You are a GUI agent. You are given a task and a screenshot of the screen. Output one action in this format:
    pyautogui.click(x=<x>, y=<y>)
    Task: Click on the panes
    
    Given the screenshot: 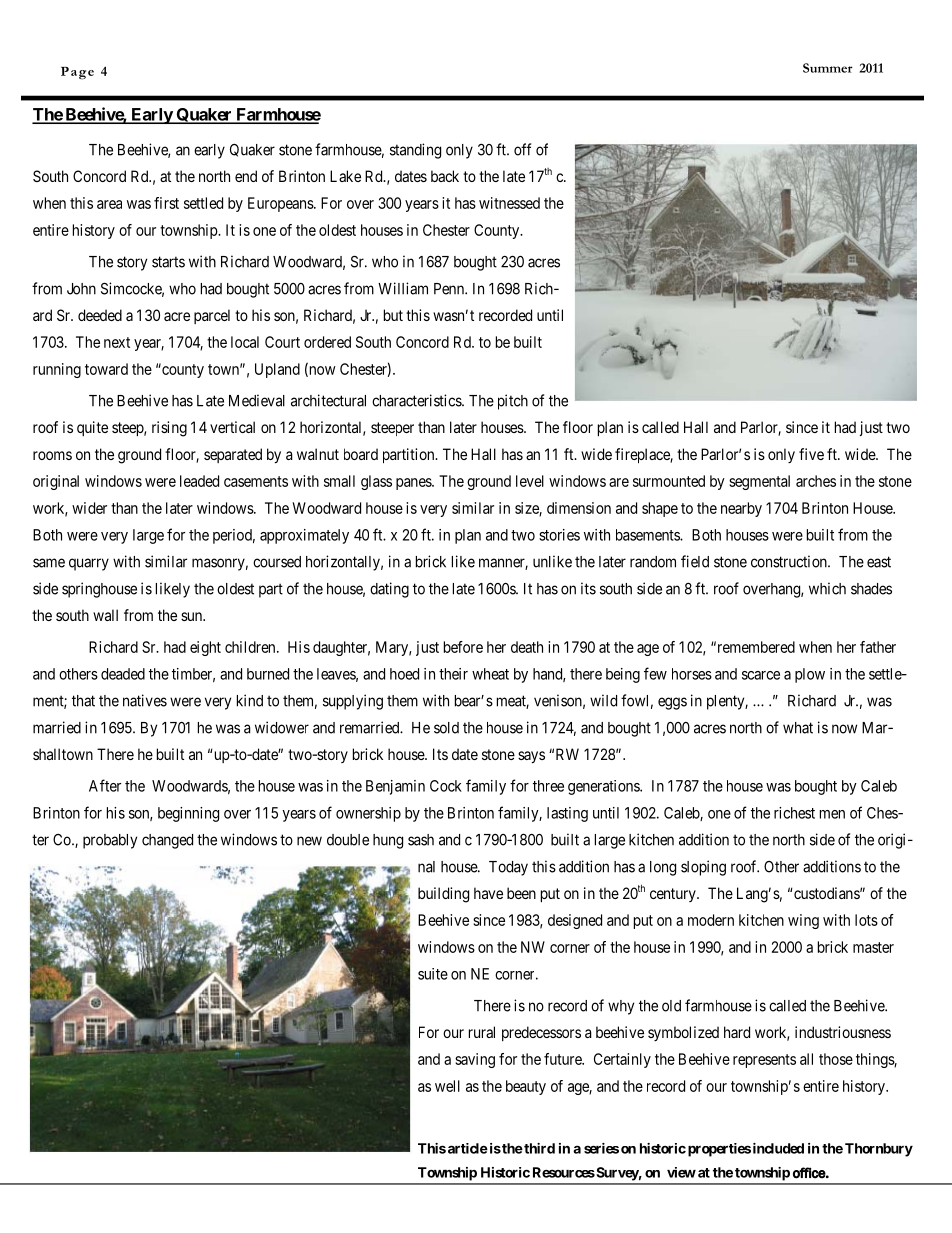 What is the action you would take?
    pyautogui.click(x=414, y=484)
